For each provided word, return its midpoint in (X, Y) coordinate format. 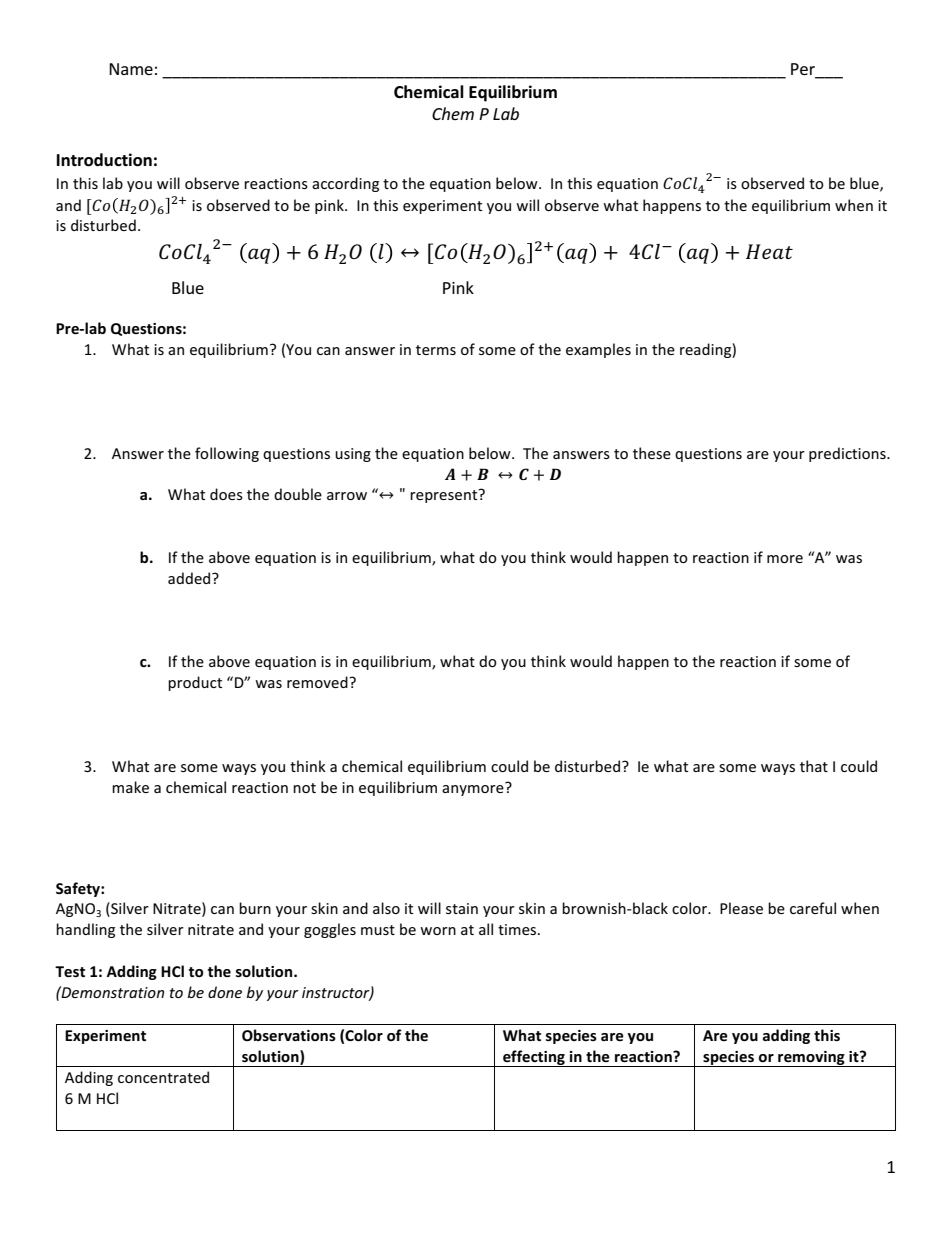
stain (462, 908)
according (345, 184)
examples (598, 350)
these (652, 453)
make (130, 787)
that (814, 766)
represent (445, 496)
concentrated (163, 1077)
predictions (848, 454)
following (227, 454)
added (190, 578)
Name (131, 69)
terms (436, 350)
